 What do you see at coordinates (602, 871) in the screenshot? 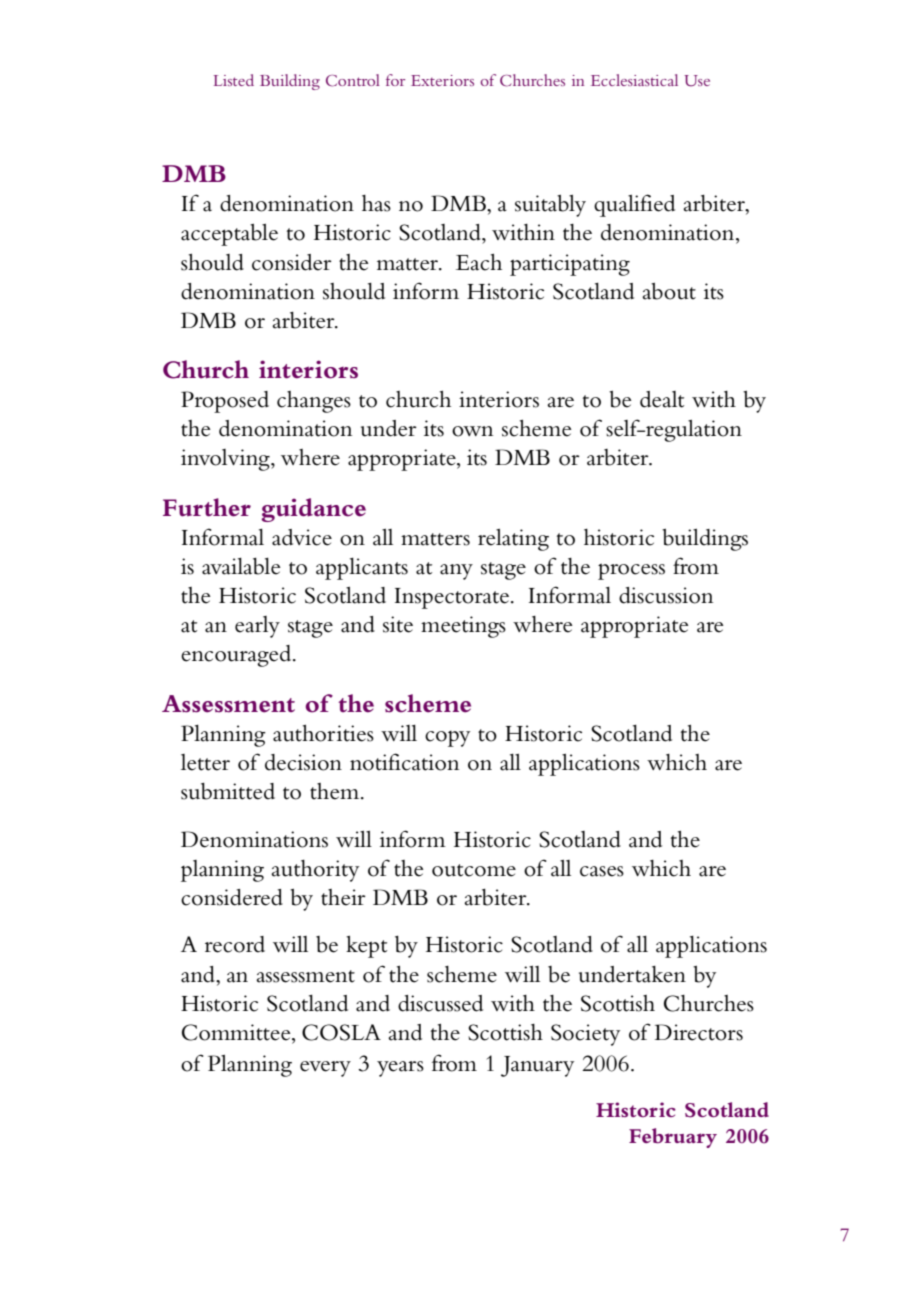
I see `cases` at bounding box center [602, 871].
